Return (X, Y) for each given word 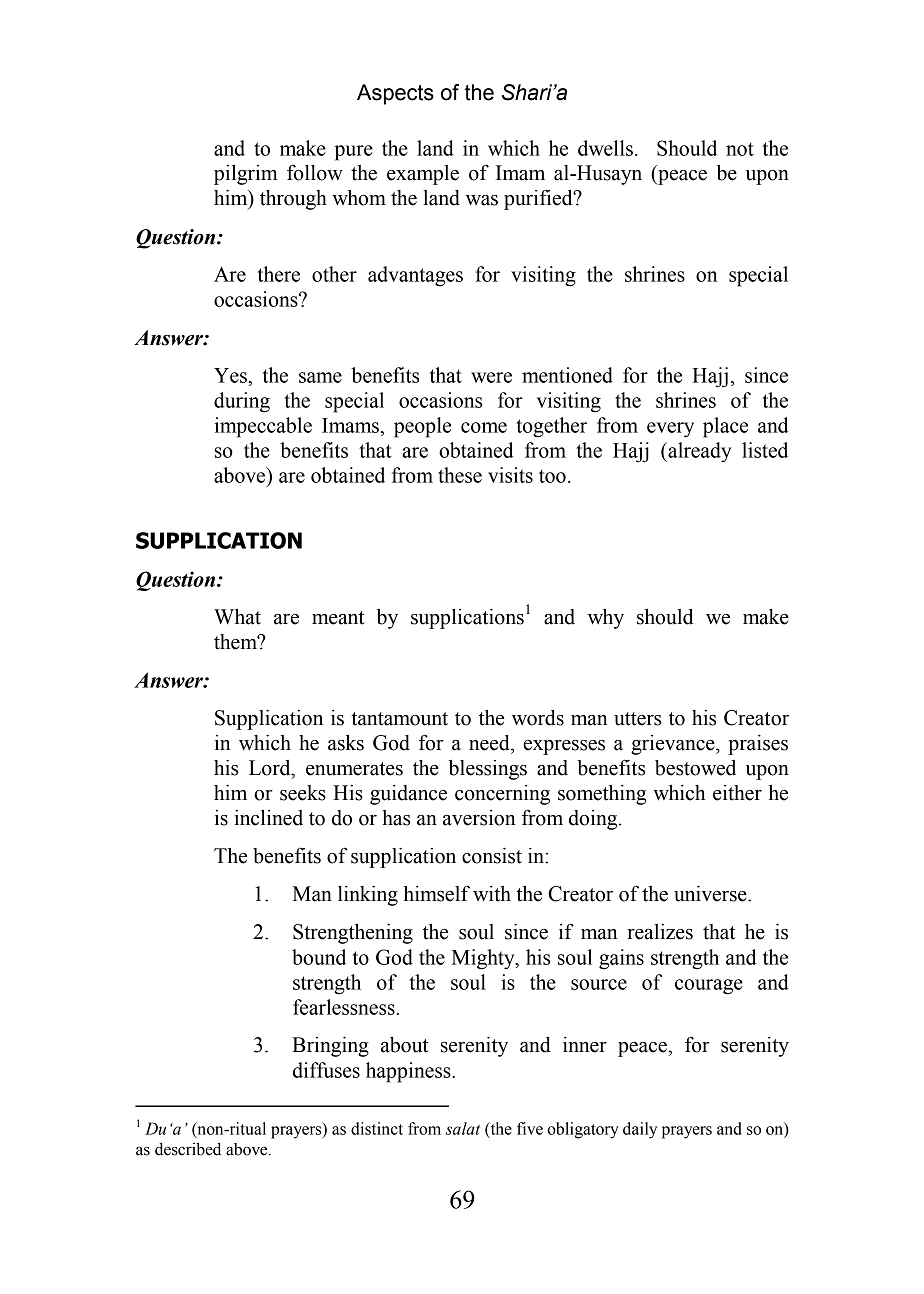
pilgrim (246, 175)
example (423, 175)
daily (640, 1130)
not (740, 149)
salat (462, 1128)
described (188, 1149)
